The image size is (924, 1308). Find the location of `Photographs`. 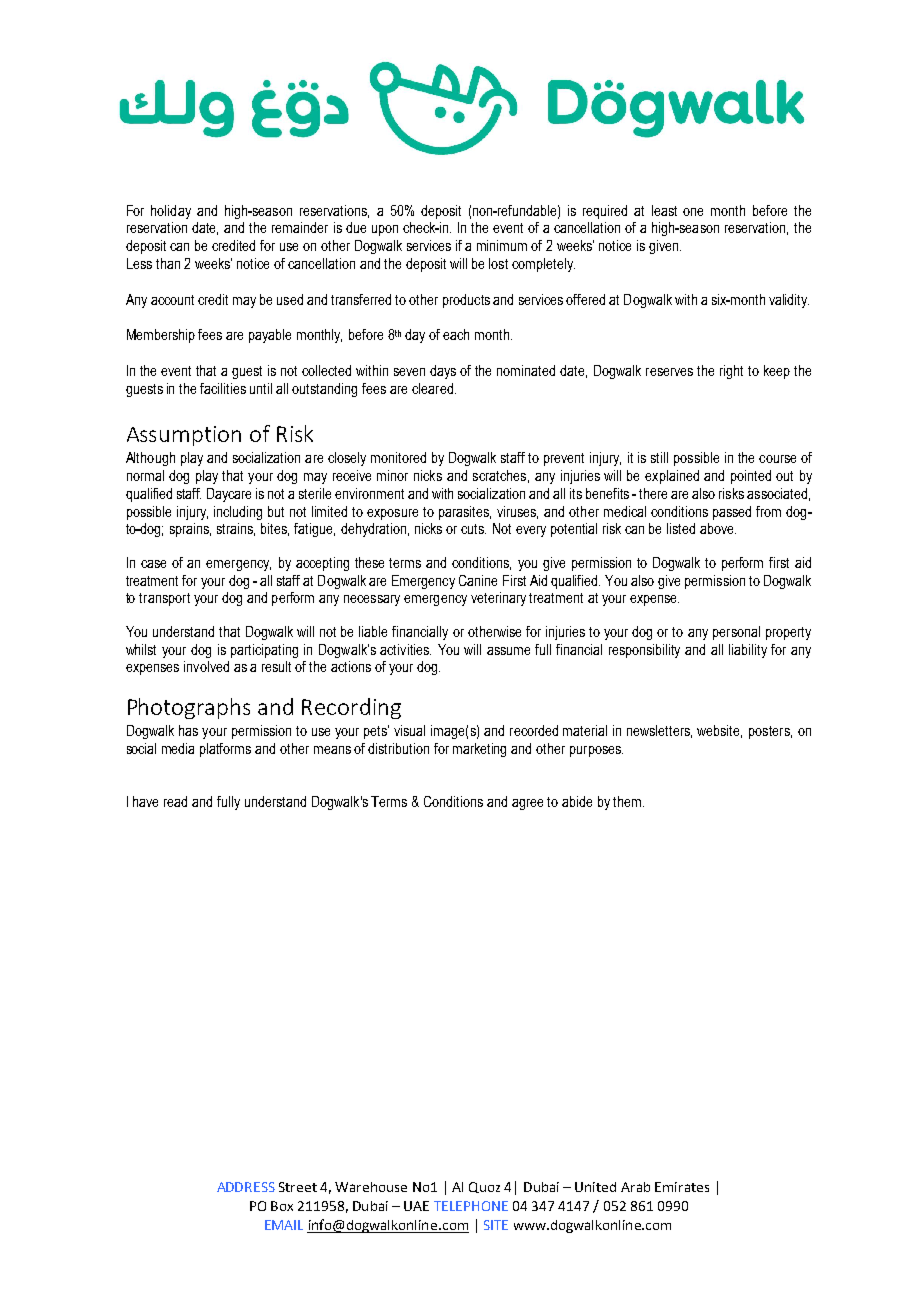

Photographs is located at coordinates (189, 708).
